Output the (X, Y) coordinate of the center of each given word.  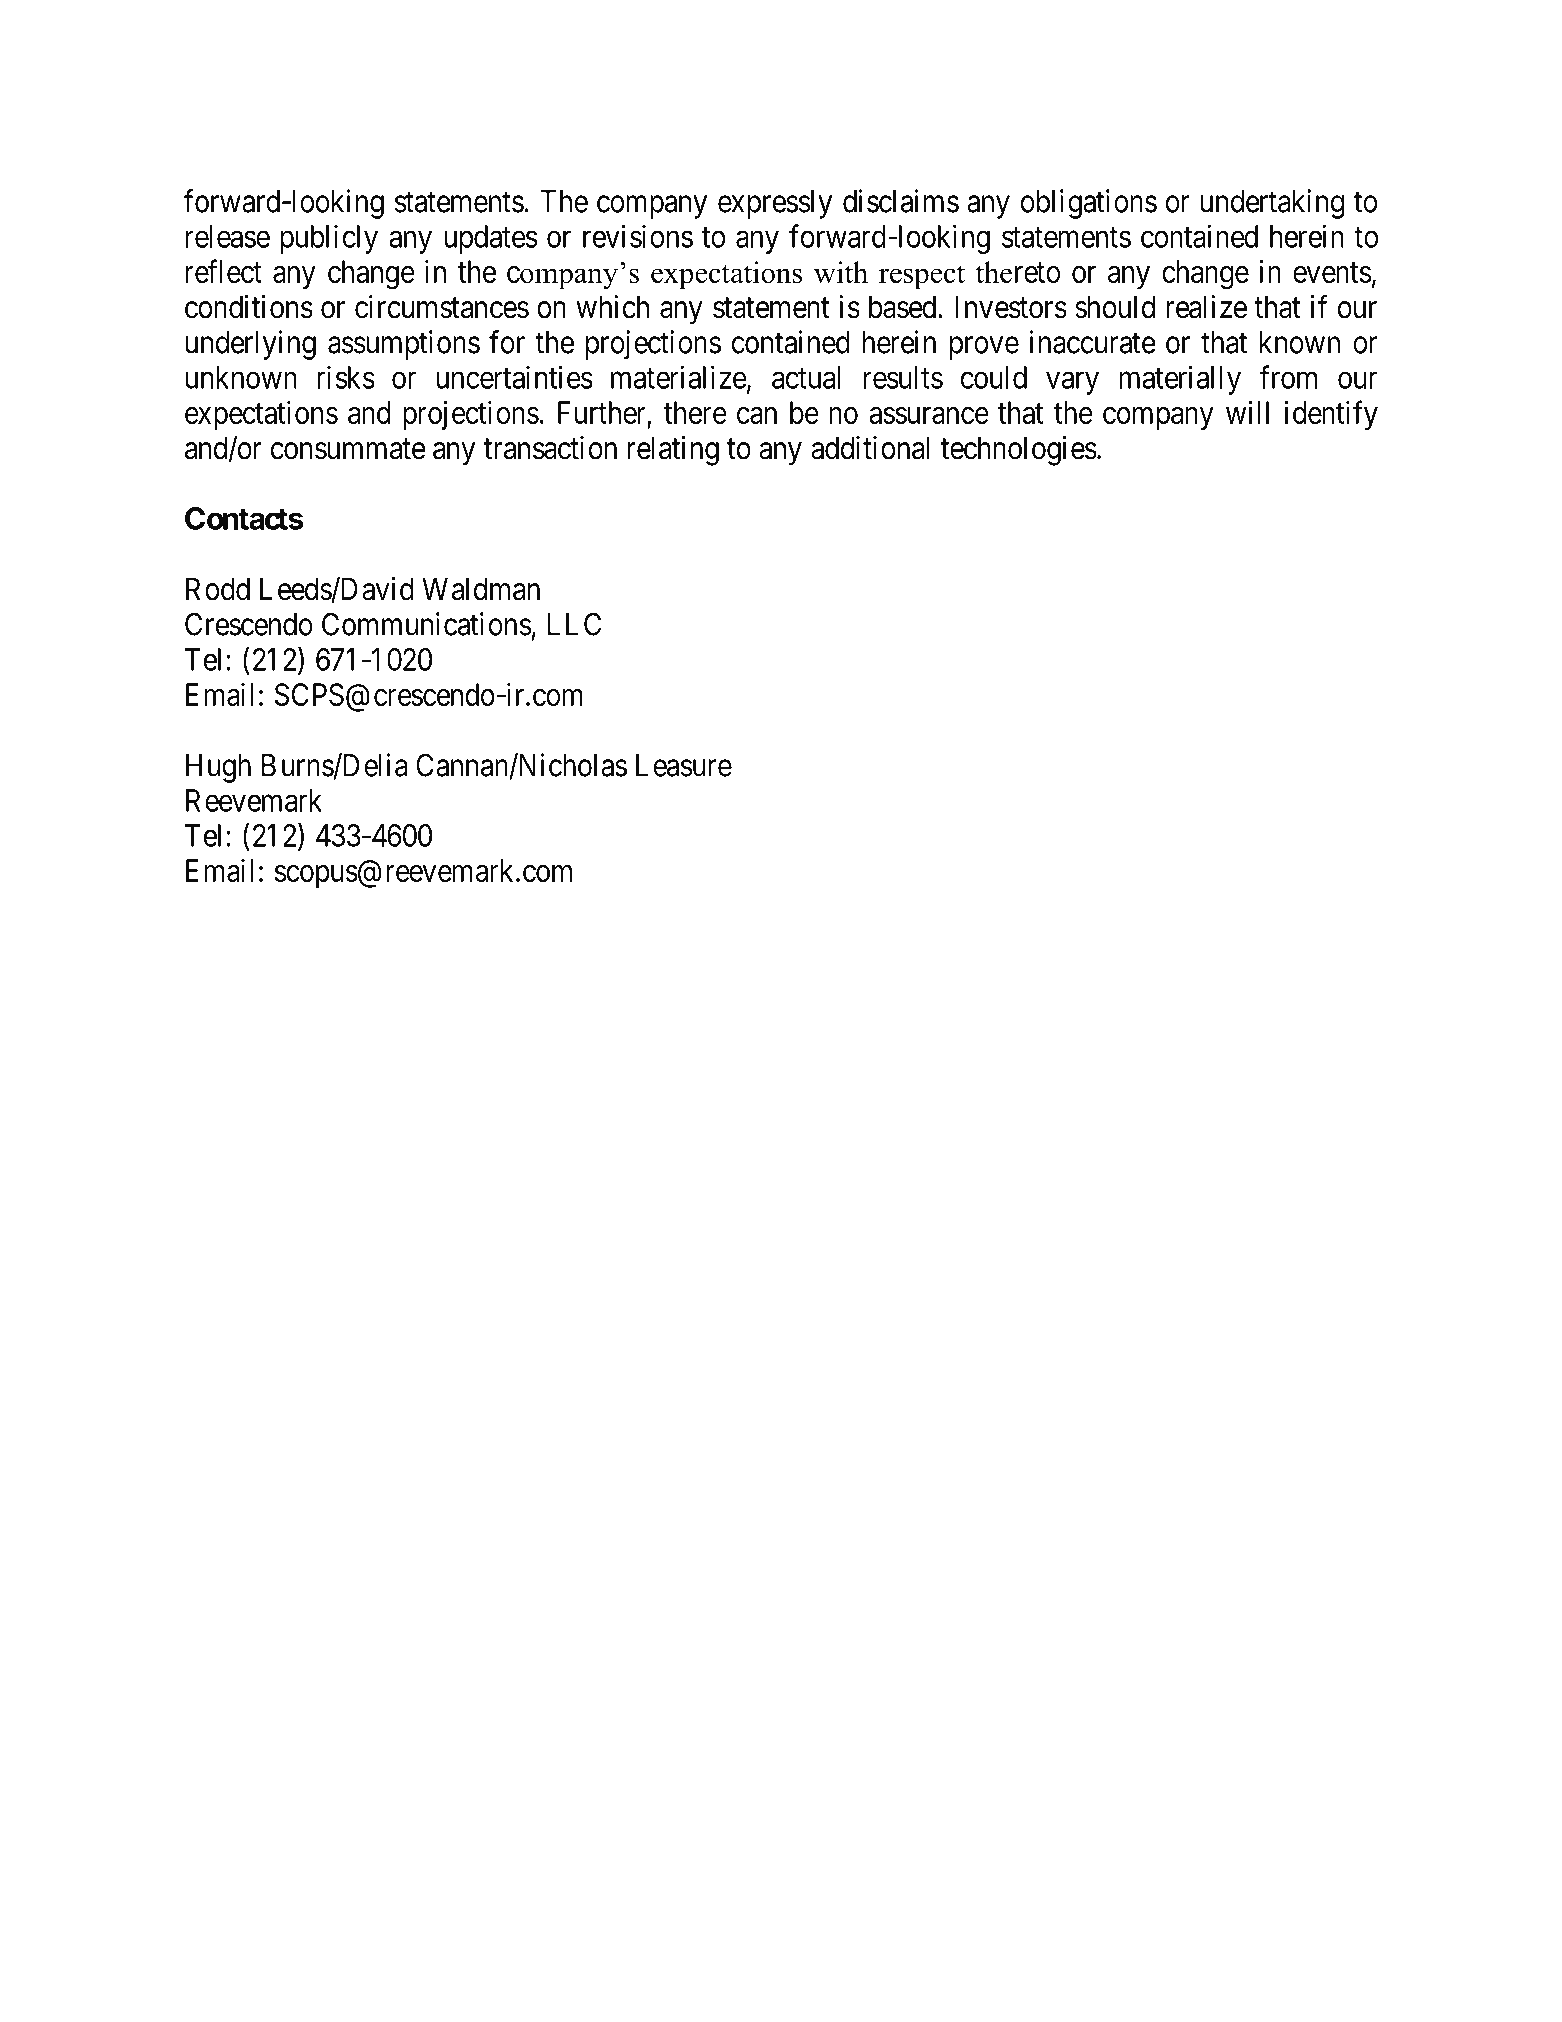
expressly (775, 204)
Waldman (481, 589)
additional (870, 448)
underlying (251, 345)
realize (1206, 307)
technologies (1019, 451)
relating (673, 451)
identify (1331, 415)
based (904, 307)
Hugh (218, 768)
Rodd (218, 589)
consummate (348, 449)
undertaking (1272, 204)
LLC (574, 624)
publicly (329, 239)
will (1247, 412)
